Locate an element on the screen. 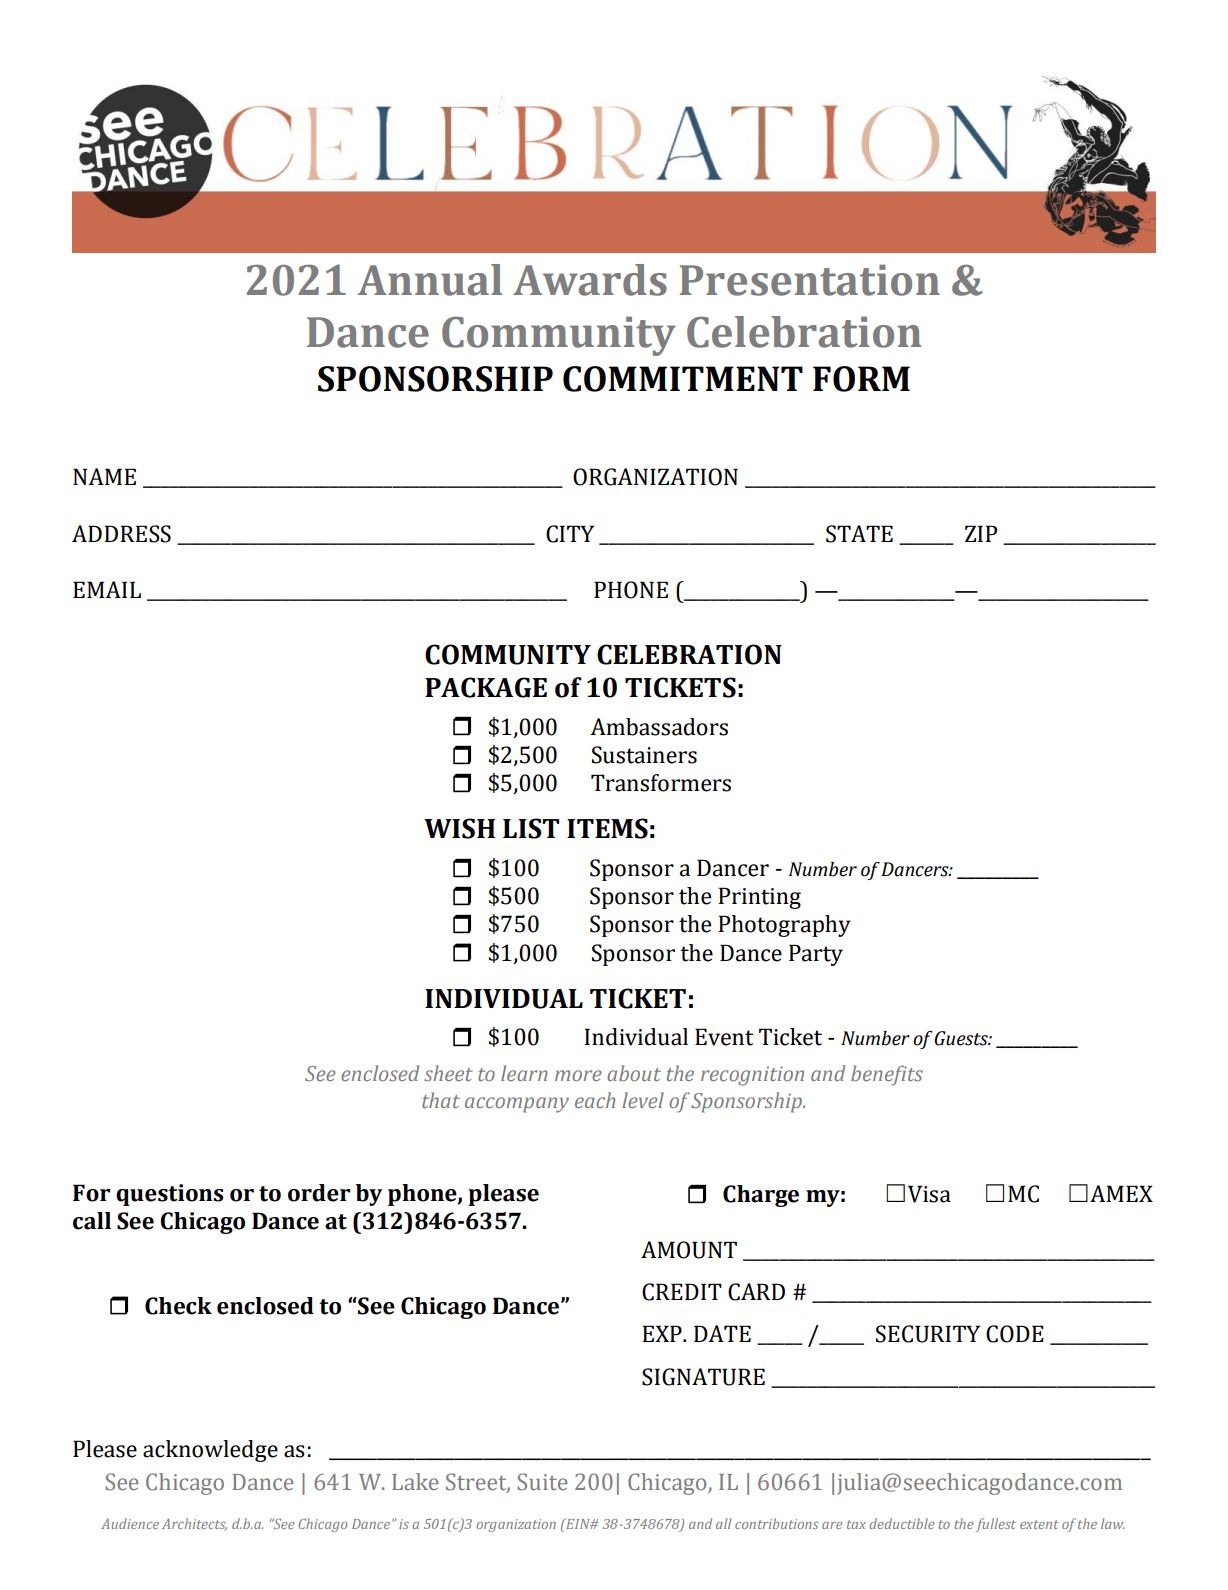  Visa is located at coordinates (929, 1194).
